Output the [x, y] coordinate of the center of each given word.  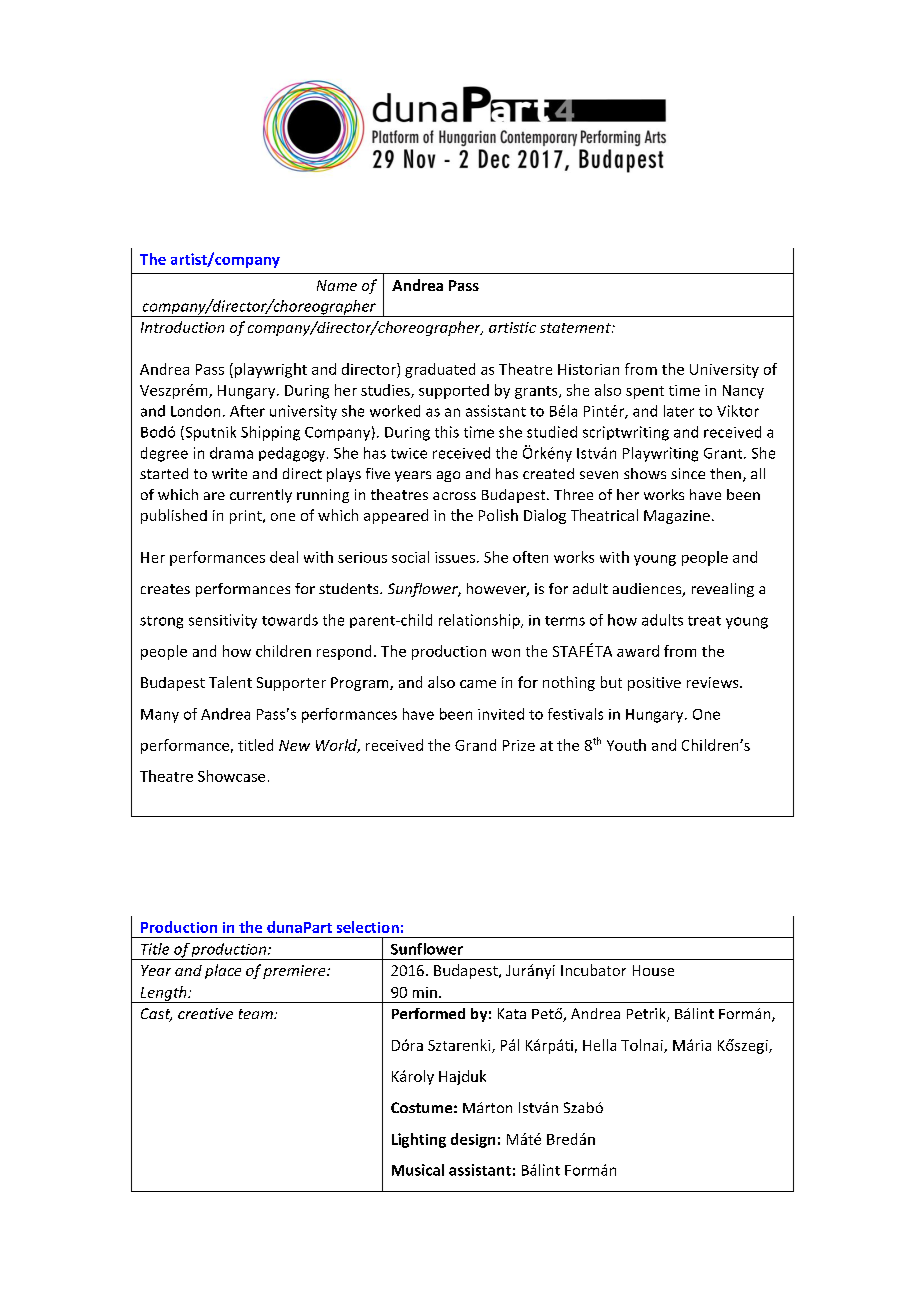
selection [368, 927]
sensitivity [223, 621]
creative [205, 1013]
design [473, 1140]
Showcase [231, 776]
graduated [440, 370]
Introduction [182, 327]
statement [576, 328]
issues [455, 557]
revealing [723, 590]
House [653, 970]
